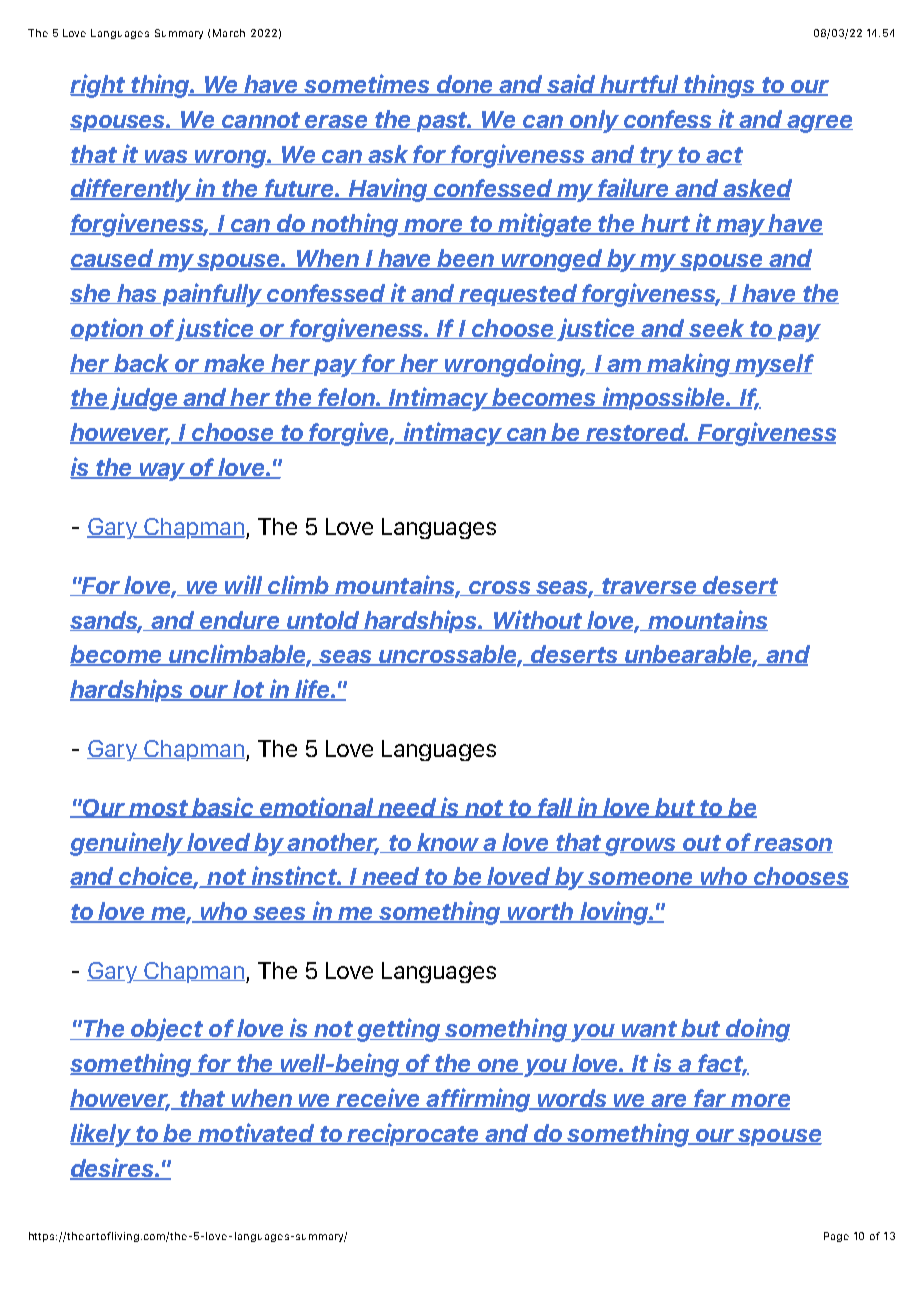 The height and width of the screenshot is (1308, 924). Describe the element at coordinates (774, 365) in the screenshot. I see `myself` at that location.
